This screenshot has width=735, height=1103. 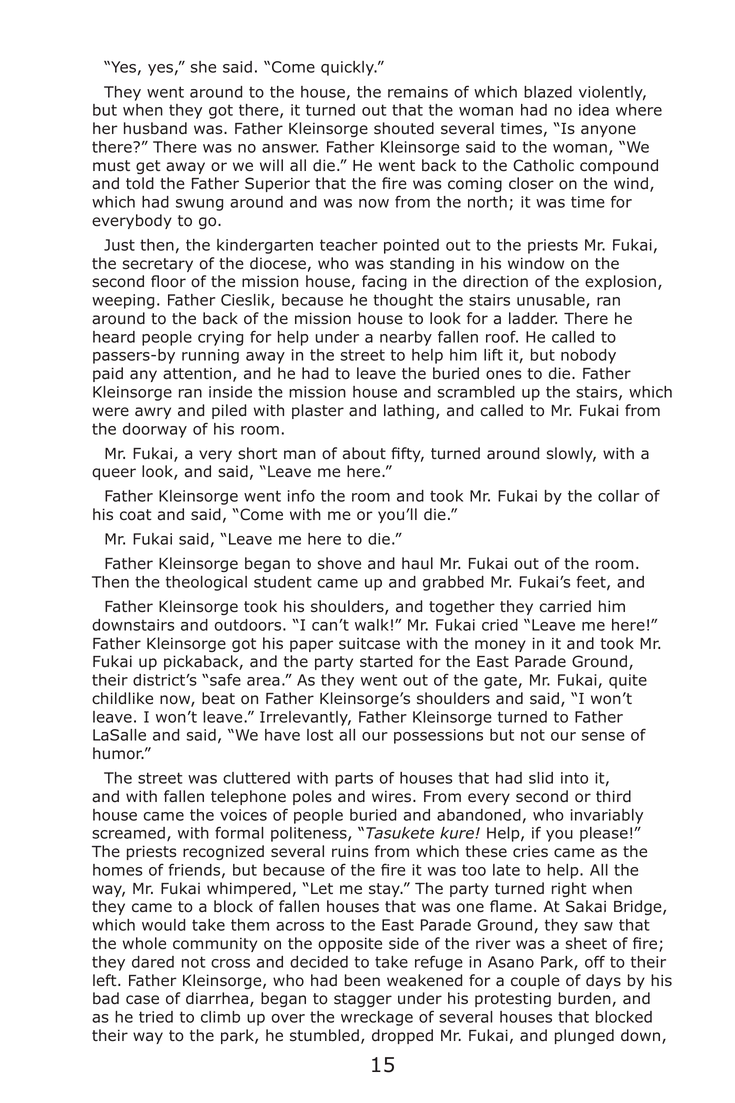 What do you see at coordinates (155, 128) in the screenshot?
I see `husband` at bounding box center [155, 128].
